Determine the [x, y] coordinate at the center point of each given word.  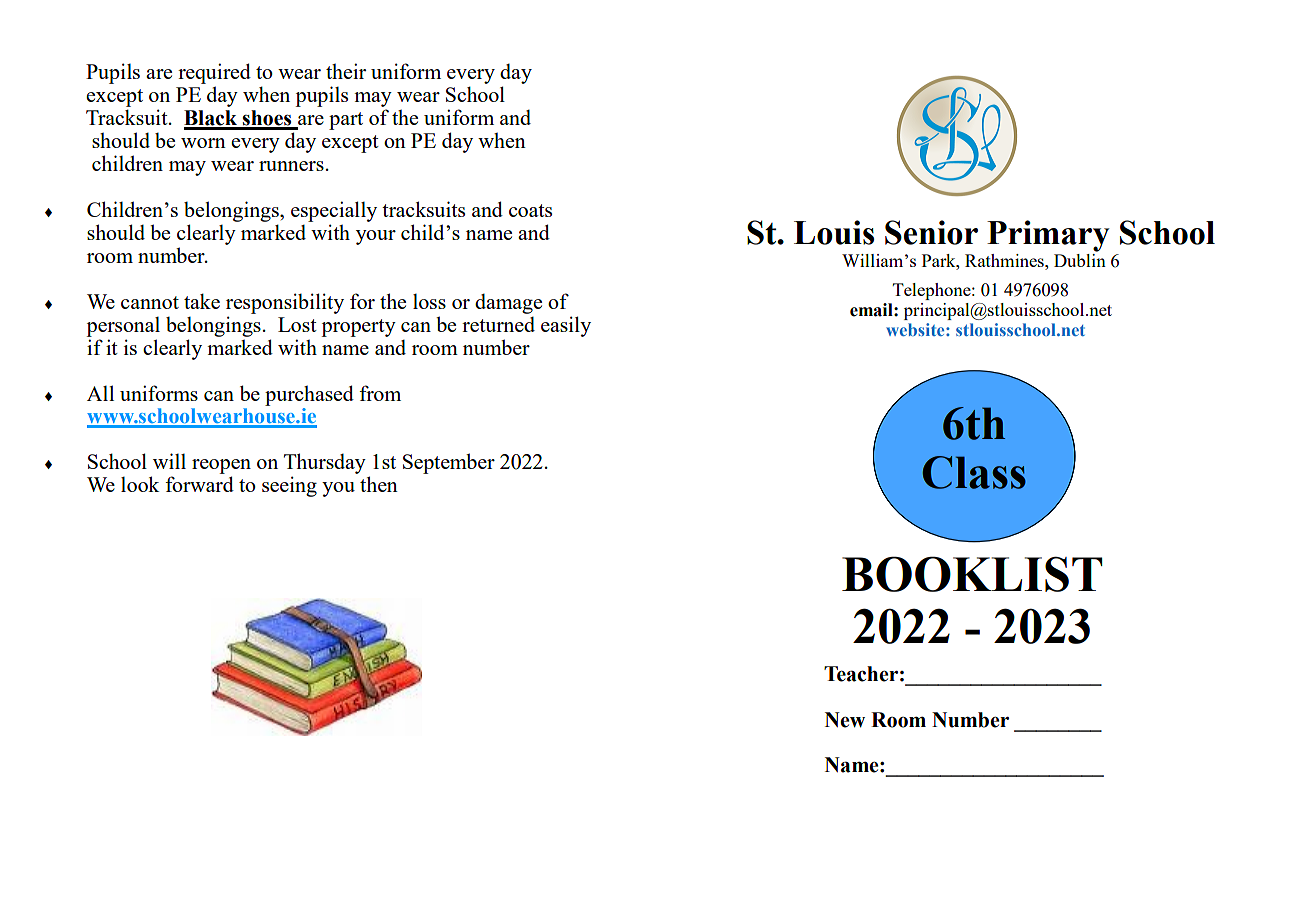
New [845, 720]
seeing [289, 486]
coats [530, 210]
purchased [309, 395]
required [214, 73]
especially [334, 211]
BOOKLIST [972, 574]
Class [974, 472]
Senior [931, 232]
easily [566, 326]
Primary [1048, 236]
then [379, 484]
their [346, 71]
